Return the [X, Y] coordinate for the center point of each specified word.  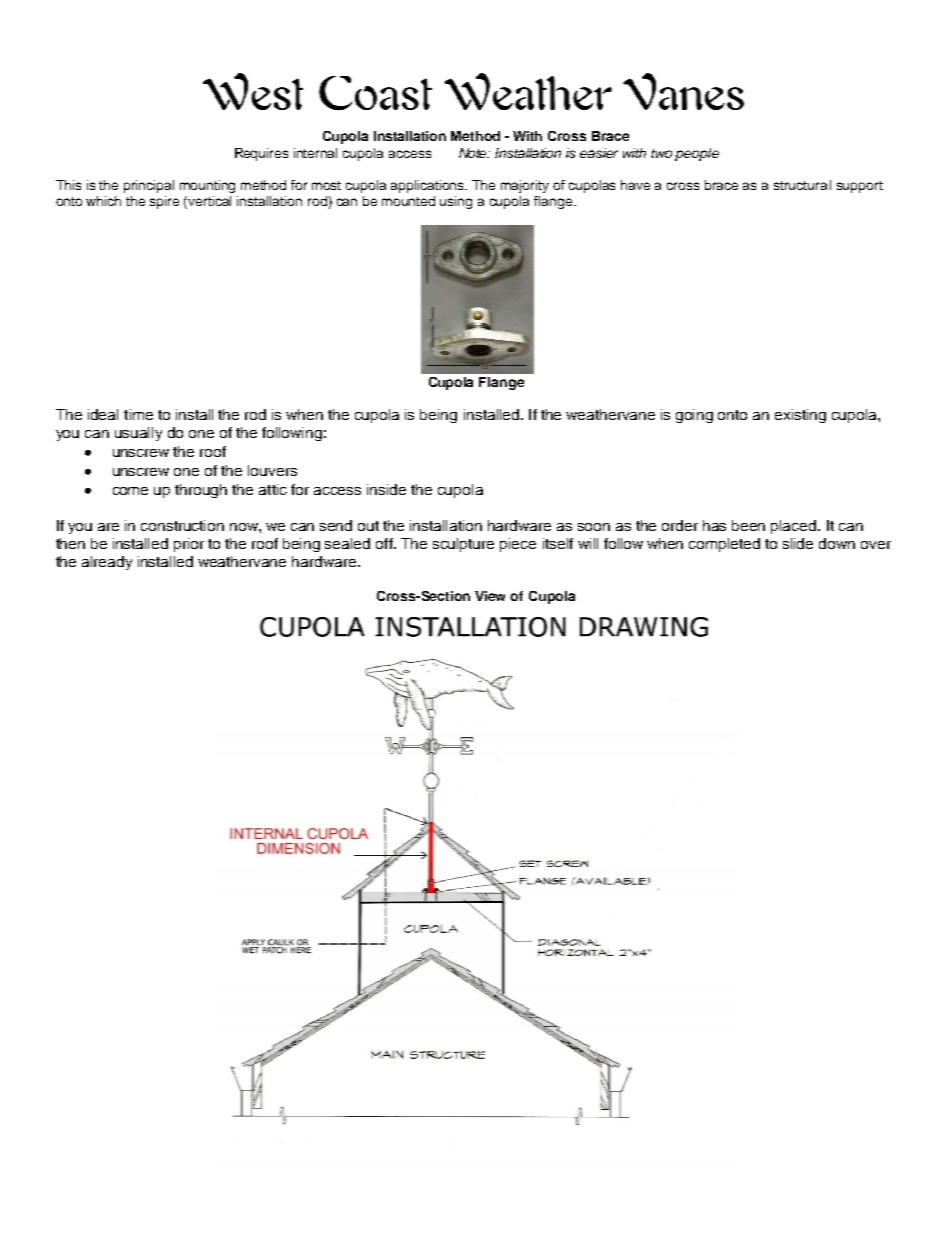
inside [386, 489]
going [694, 416]
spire [164, 202]
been [748, 525]
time [138, 414]
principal [149, 186]
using [456, 202]
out [368, 526]
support [860, 187]
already [107, 563]
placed [795, 527]
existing [800, 416]
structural [802, 185]
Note [474, 153]
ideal [103, 414]
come [130, 491]
